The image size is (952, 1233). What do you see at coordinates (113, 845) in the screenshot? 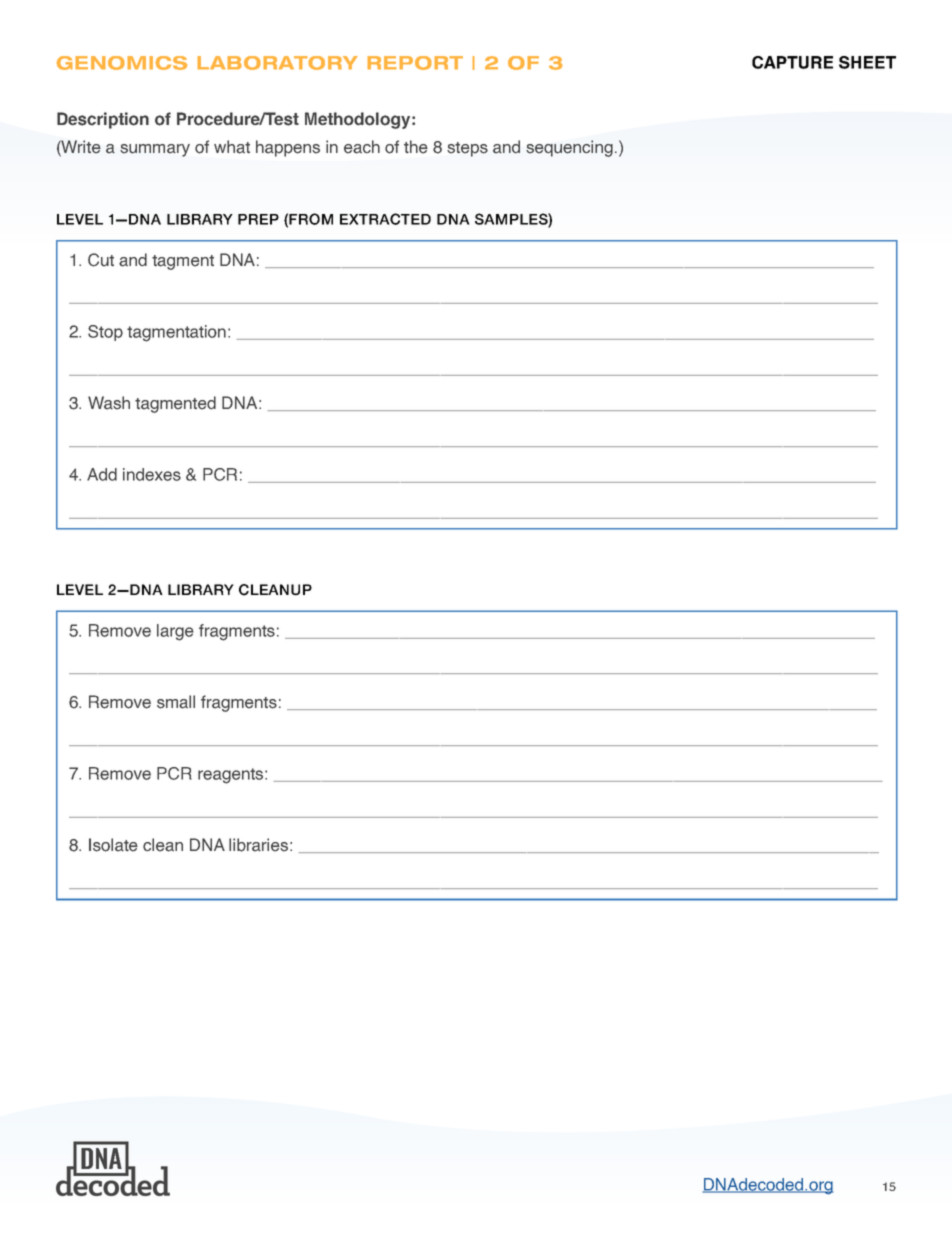
I see `Isolate` at bounding box center [113, 845].
